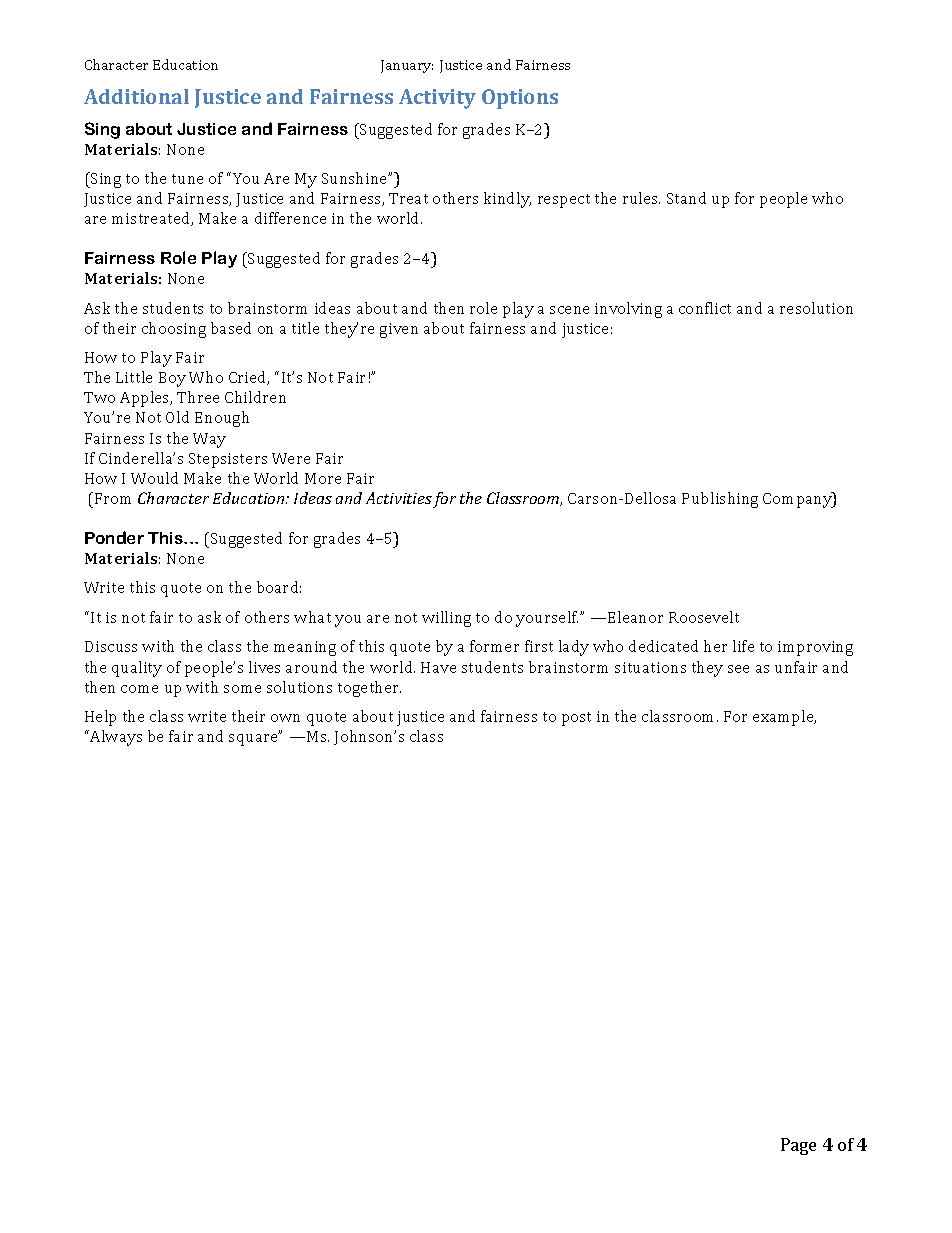 This document has width=952, height=1233. I want to click on conflict, so click(705, 308).
